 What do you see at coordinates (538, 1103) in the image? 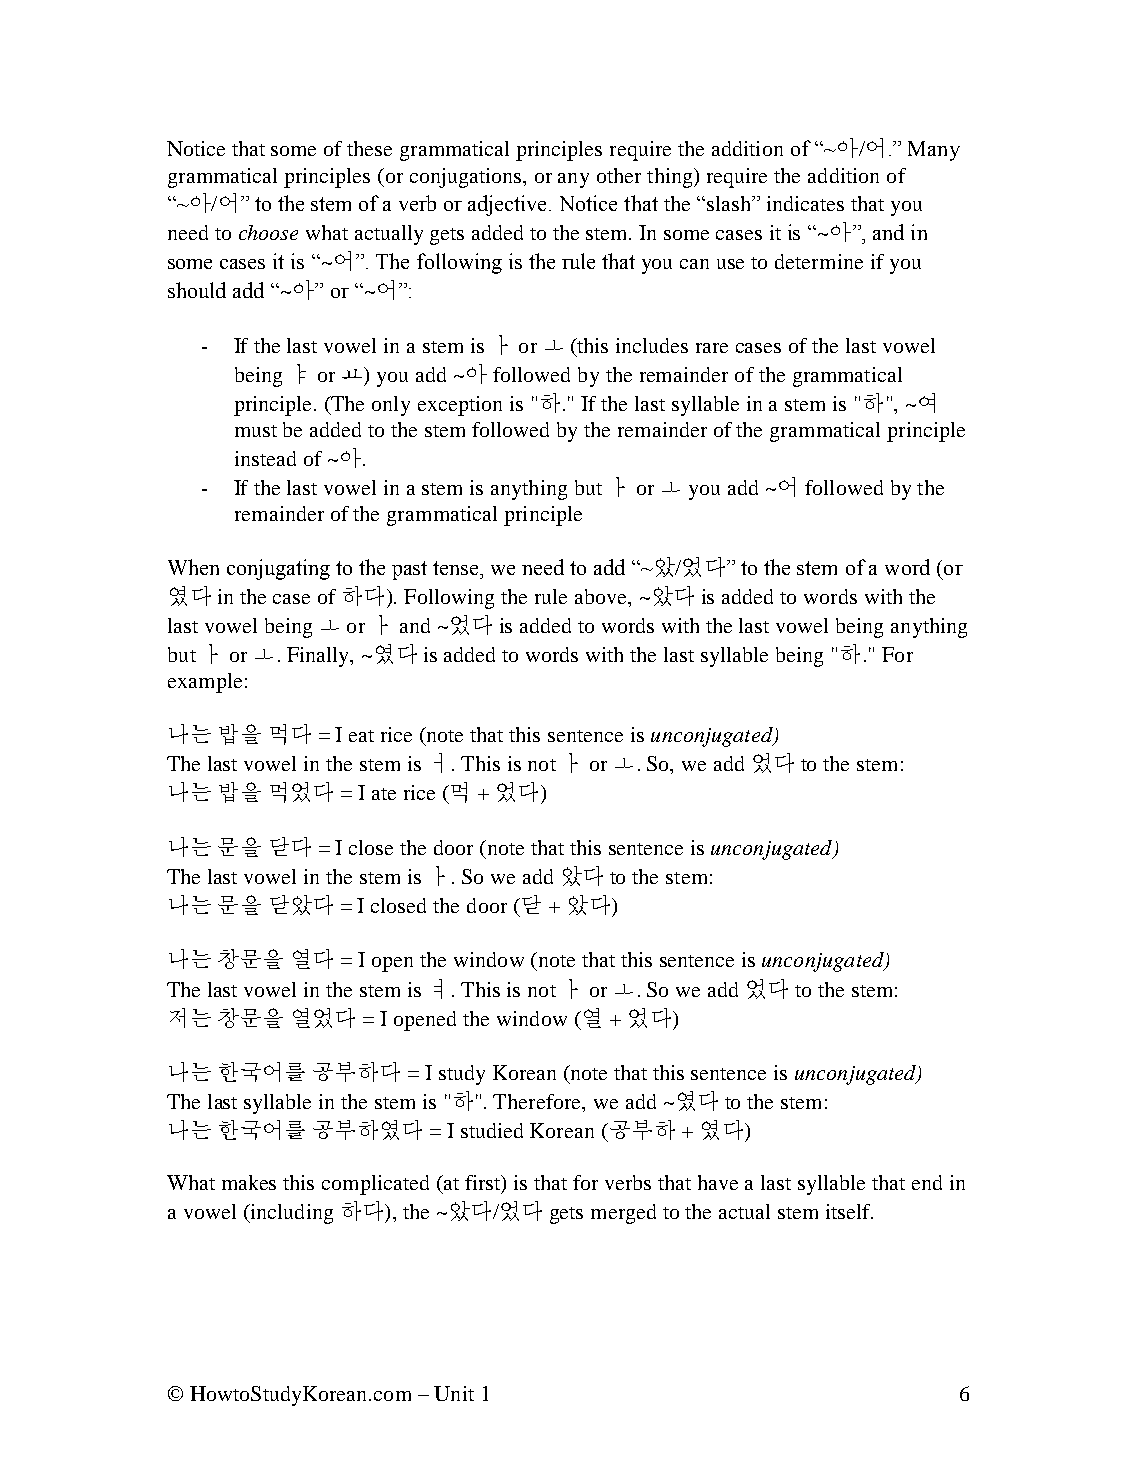
I see `Therefore` at bounding box center [538, 1103].
